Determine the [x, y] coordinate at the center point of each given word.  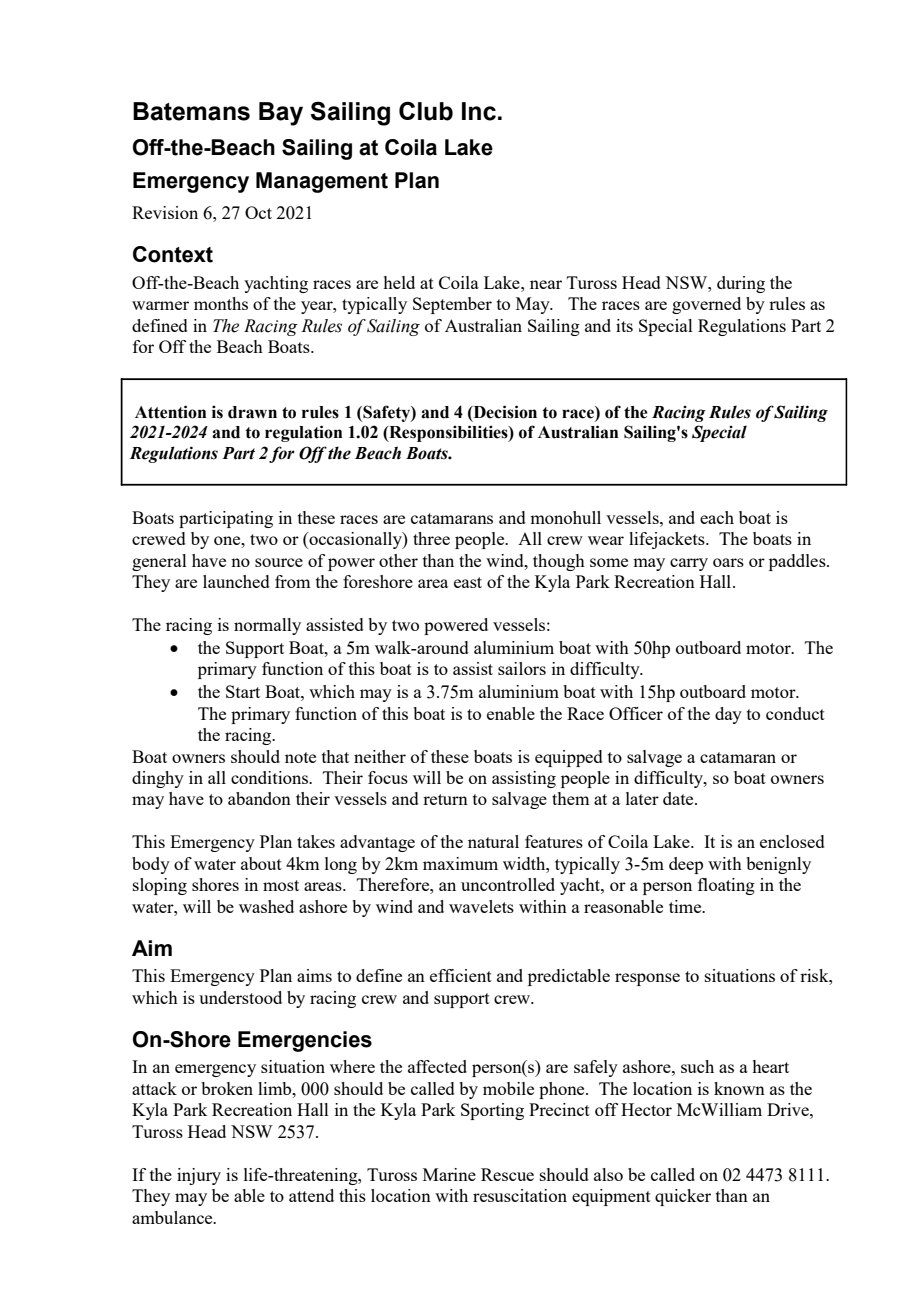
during [741, 284]
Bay [281, 114]
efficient [461, 975]
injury [199, 1176]
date [679, 798]
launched [236, 581]
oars [728, 562]
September [452, 305]
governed [706, 305]
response [647, 979]
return [445, 799]
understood [240, 997]
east [468, 582]
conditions [270, 777]
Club [426, 111]
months [221, 303]
